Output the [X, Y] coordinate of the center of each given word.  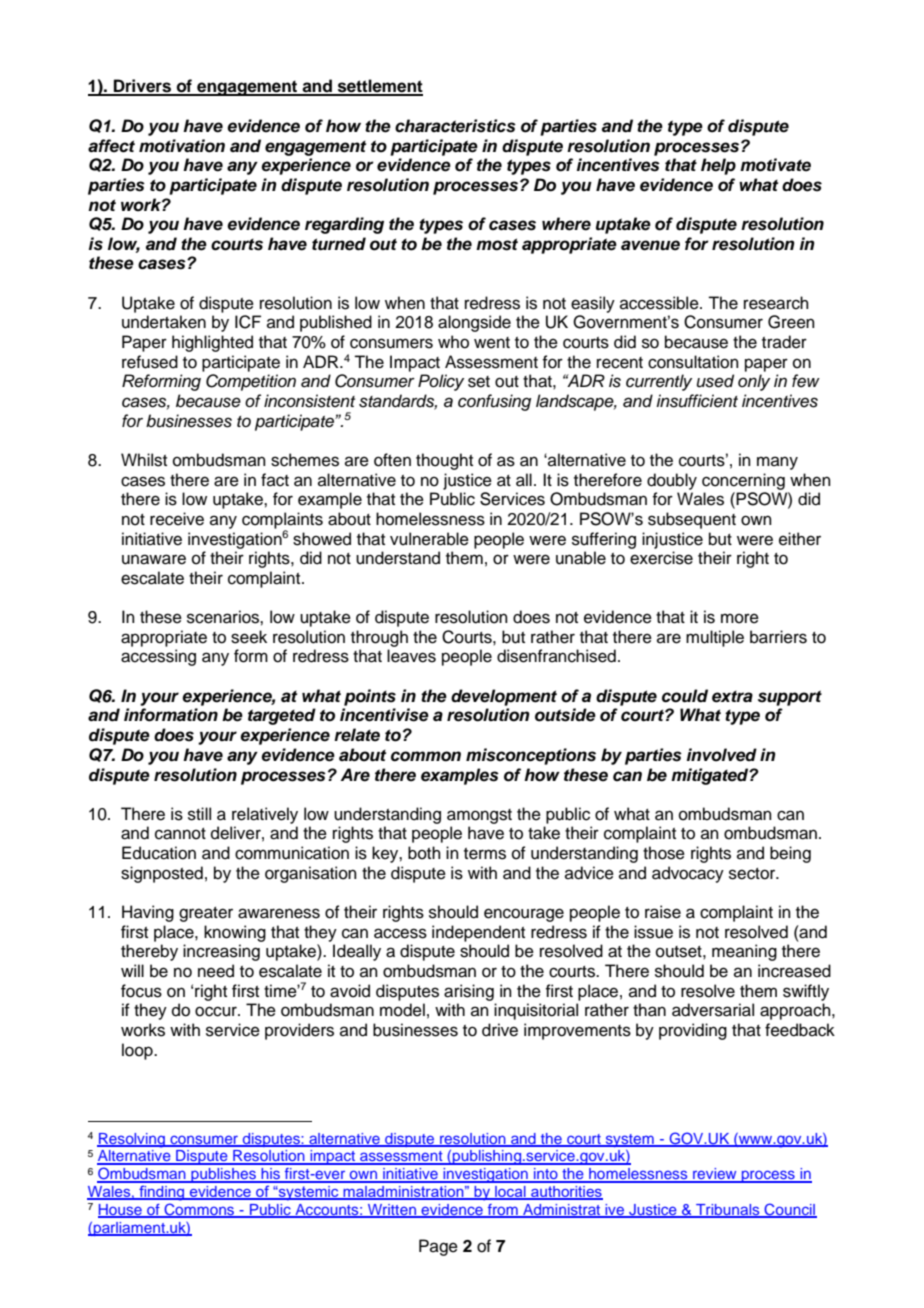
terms [485, 854]
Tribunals [728, 1211]
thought [444, 461]
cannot [180, 834]
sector [753, 874]
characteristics [455, 126]
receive [177, 519]
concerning [743, 481]
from [503, 1211]
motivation [182, 146]
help [718, 166]
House [121, 1211]
